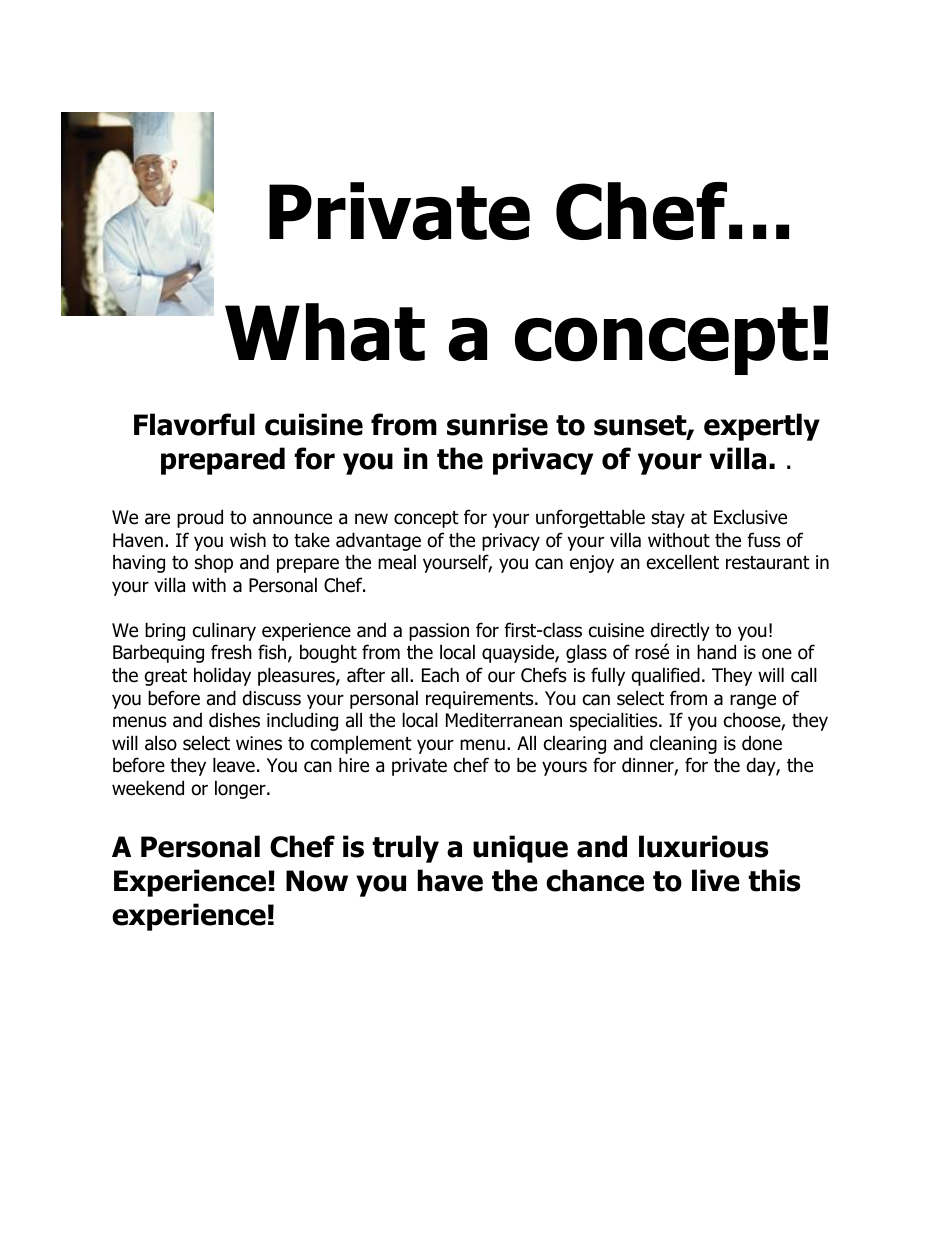 This screenshot has height=1233, width=952. Describe the element at coordinates (762, 743) in the screenshot. I see `done` at that location.
